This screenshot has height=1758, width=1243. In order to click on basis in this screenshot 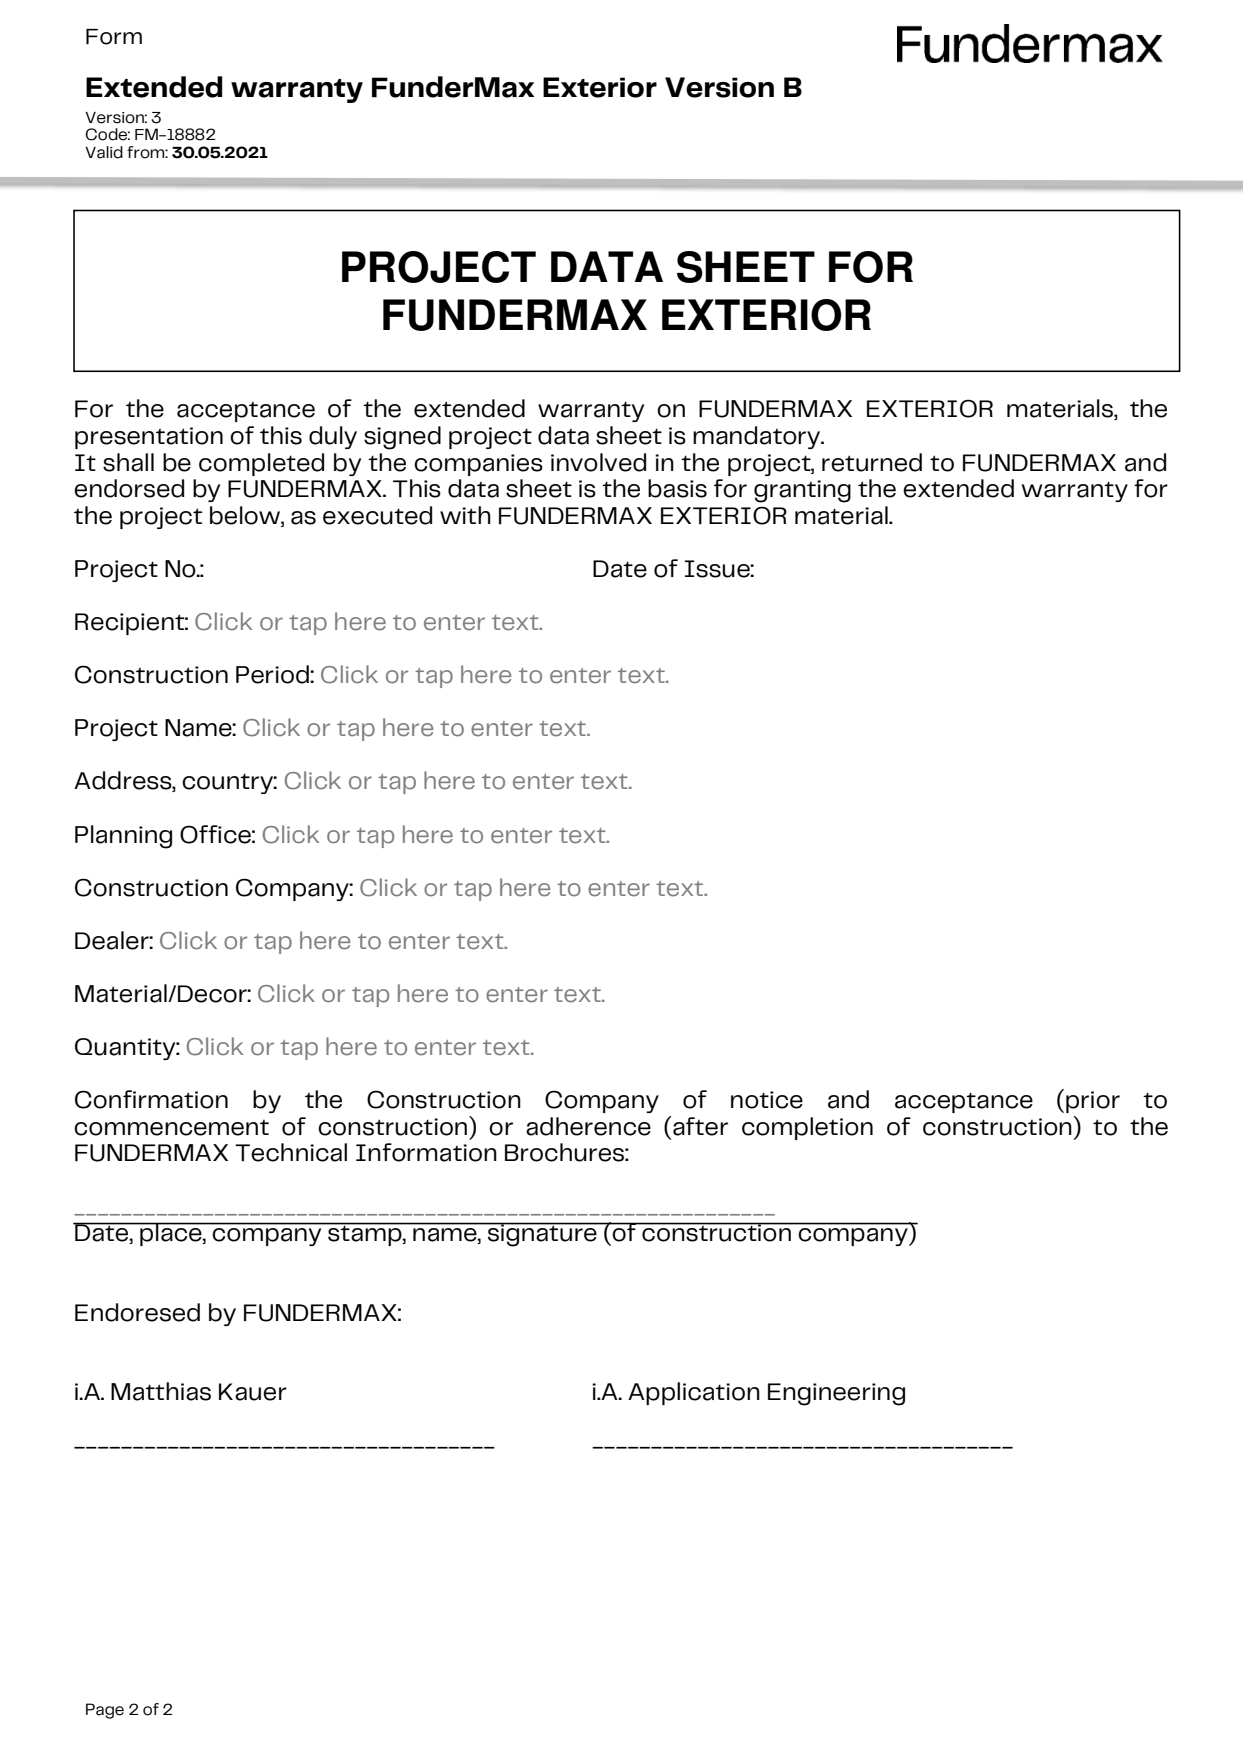, I will do `click(677, 488)`.
